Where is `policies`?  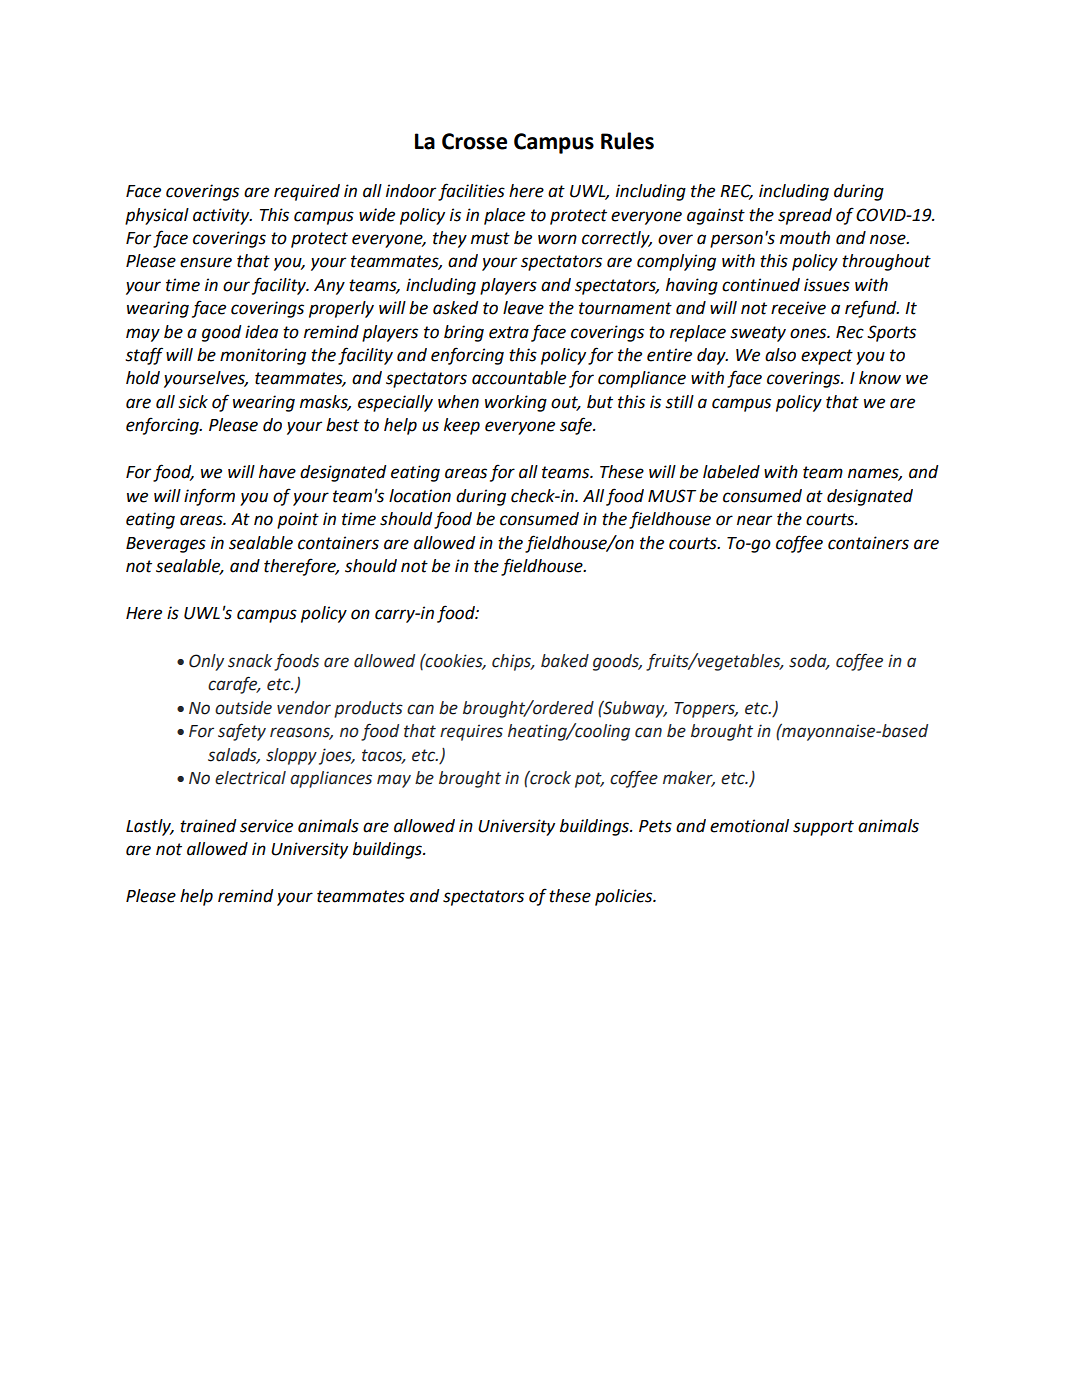 policies is located at coordinates (625, 897).
